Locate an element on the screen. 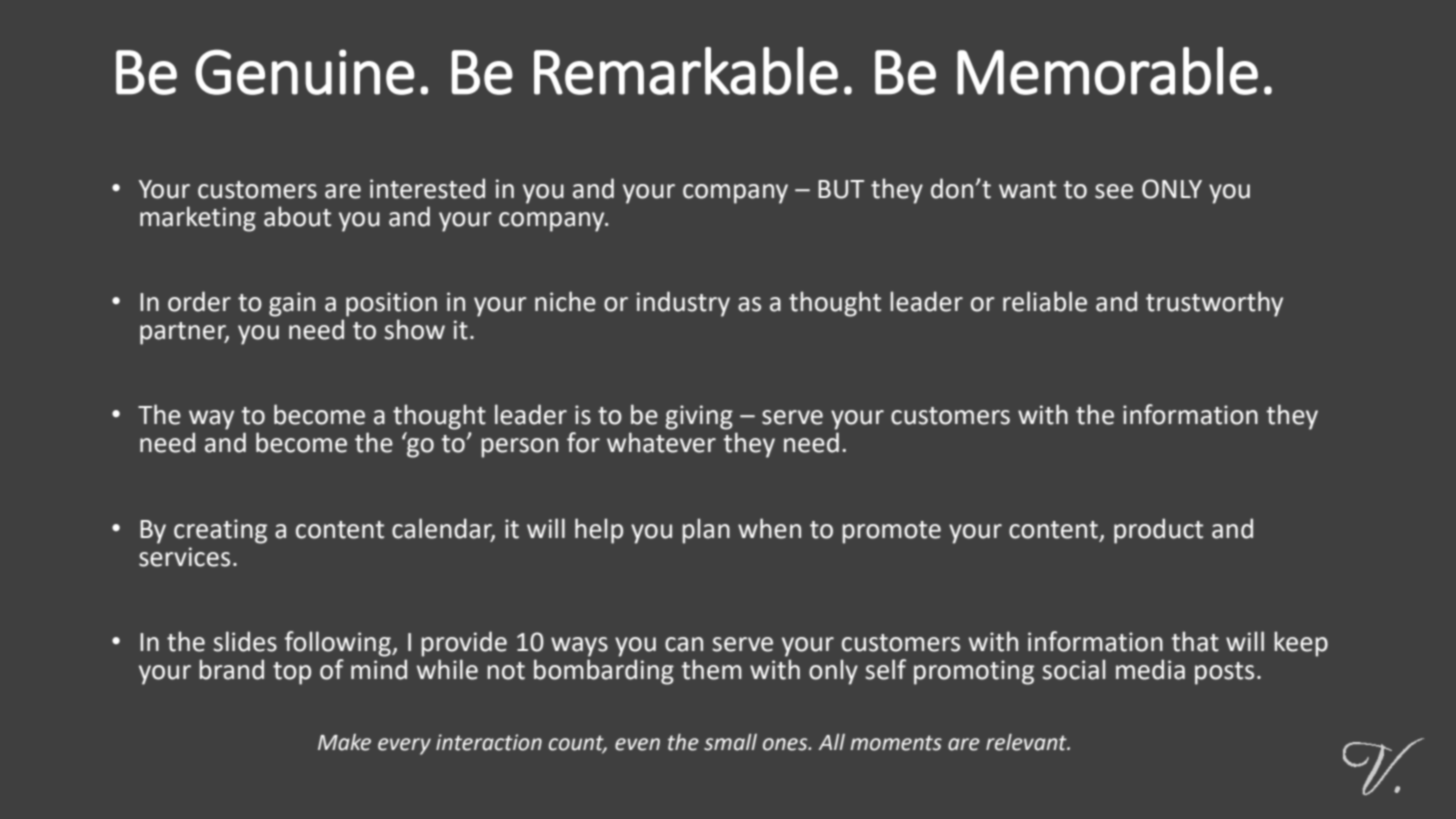 Image resolution: width=1456 pixels, height=819 pixels. trustworthy is located at coordinates (1214, 304).
